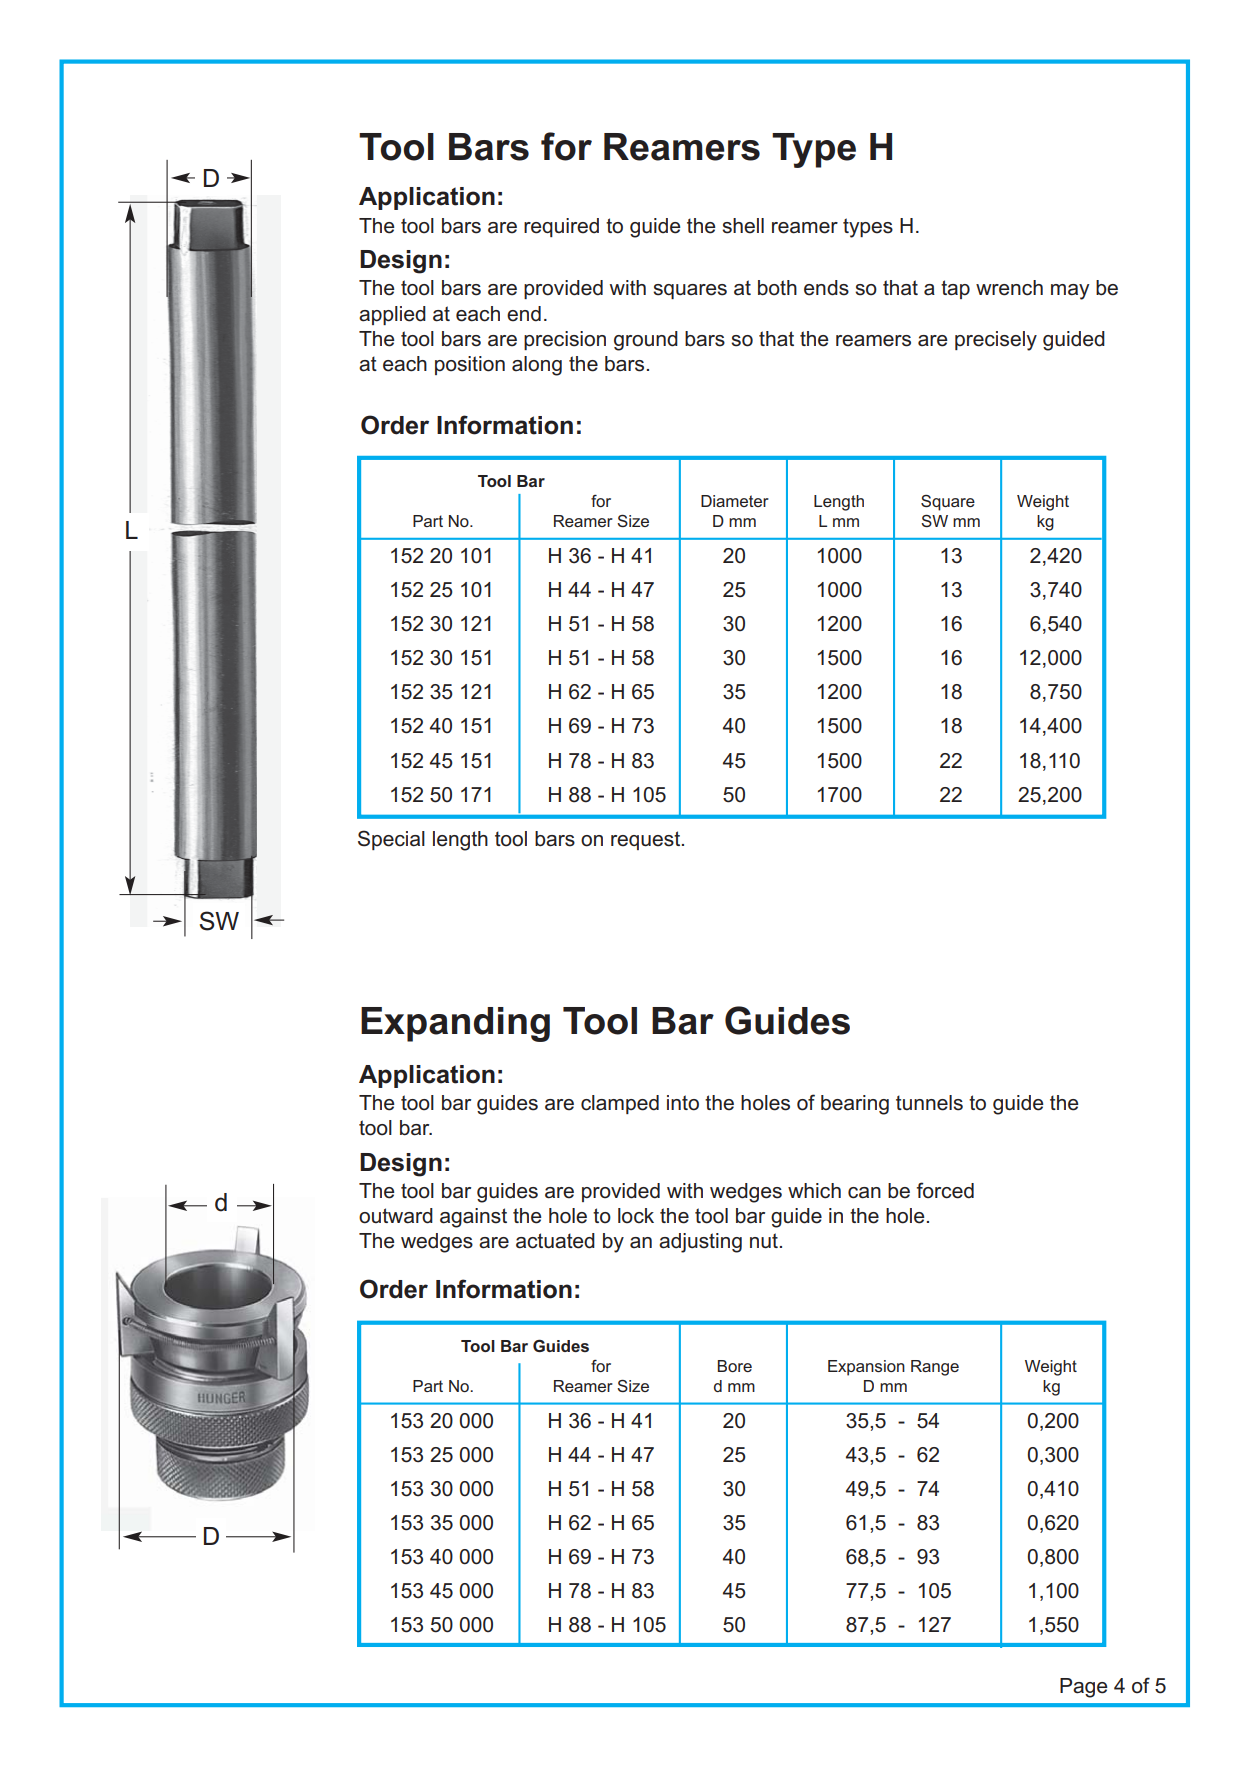  What do you see at coordinates (537, 366) in the screenshot?
I see `along` at bounding box center [537, 366].
